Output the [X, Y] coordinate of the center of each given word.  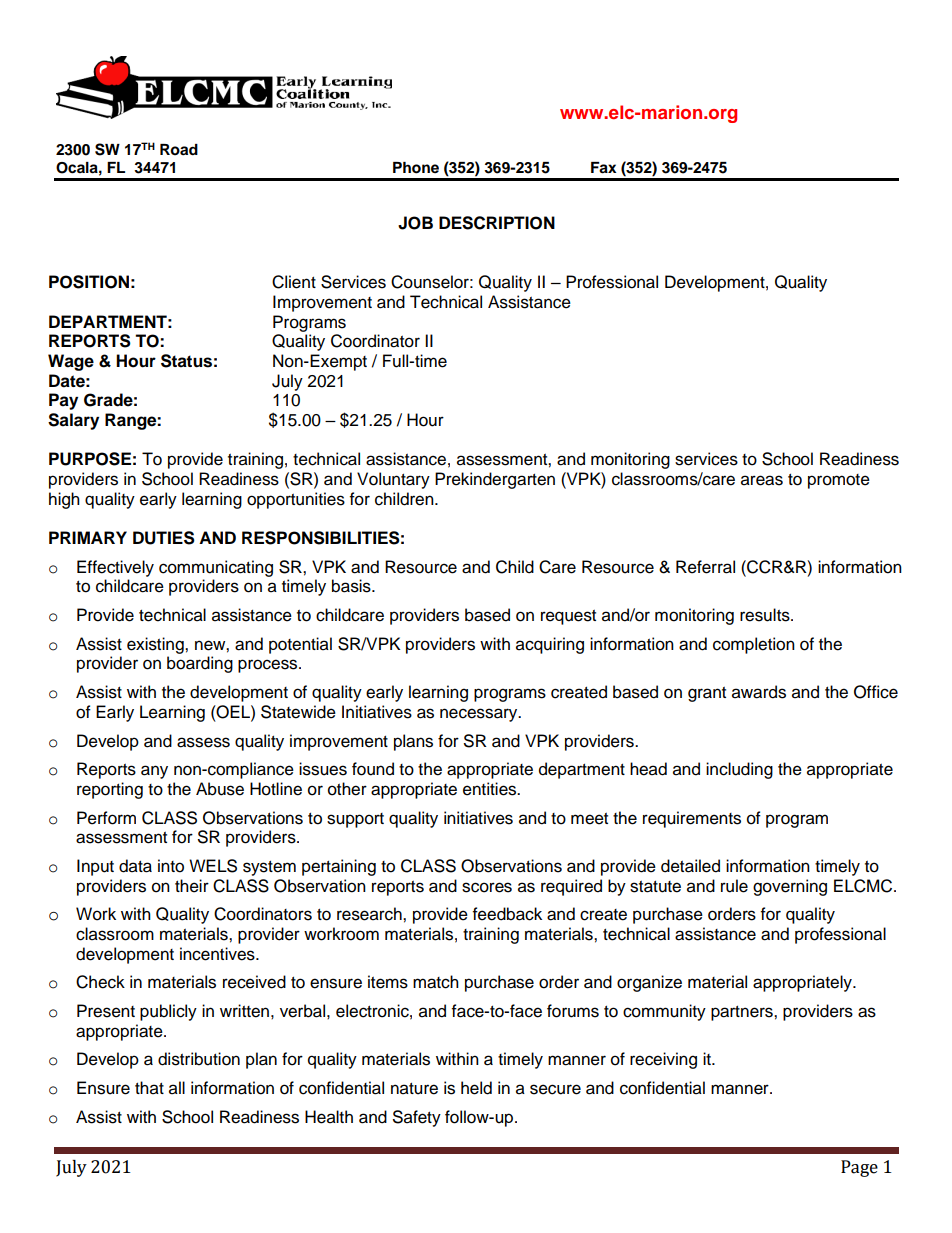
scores [487, 887]
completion [754, 645]
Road [179, 150]
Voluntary [393, 480]
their [192, 886]
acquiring [550, 645]
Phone [416, 168]
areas [762, 480]
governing [790, 887]
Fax [603, 168]
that [149, 1088]
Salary [73, 421]
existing [156, 645]
